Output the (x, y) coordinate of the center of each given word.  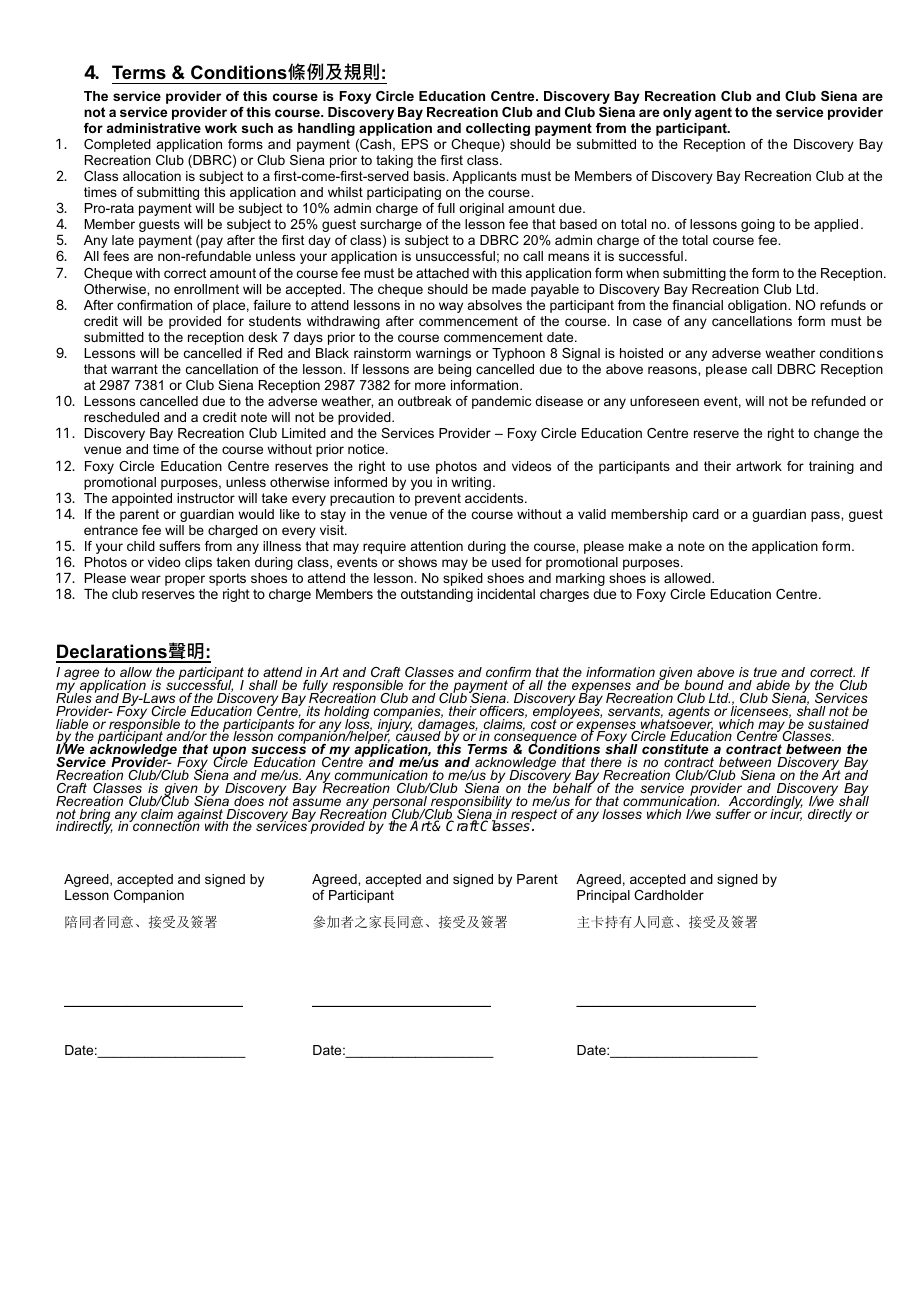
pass (826, 516)
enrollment (206, 289)
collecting (498, 129)
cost (544, 723)
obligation (758, 306)
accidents (495, 498)
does (249, 801)
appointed (142, 499)
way (451, 307)
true (765, 672)
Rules (74, 697)
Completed (117, 145)
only (677, 113)
